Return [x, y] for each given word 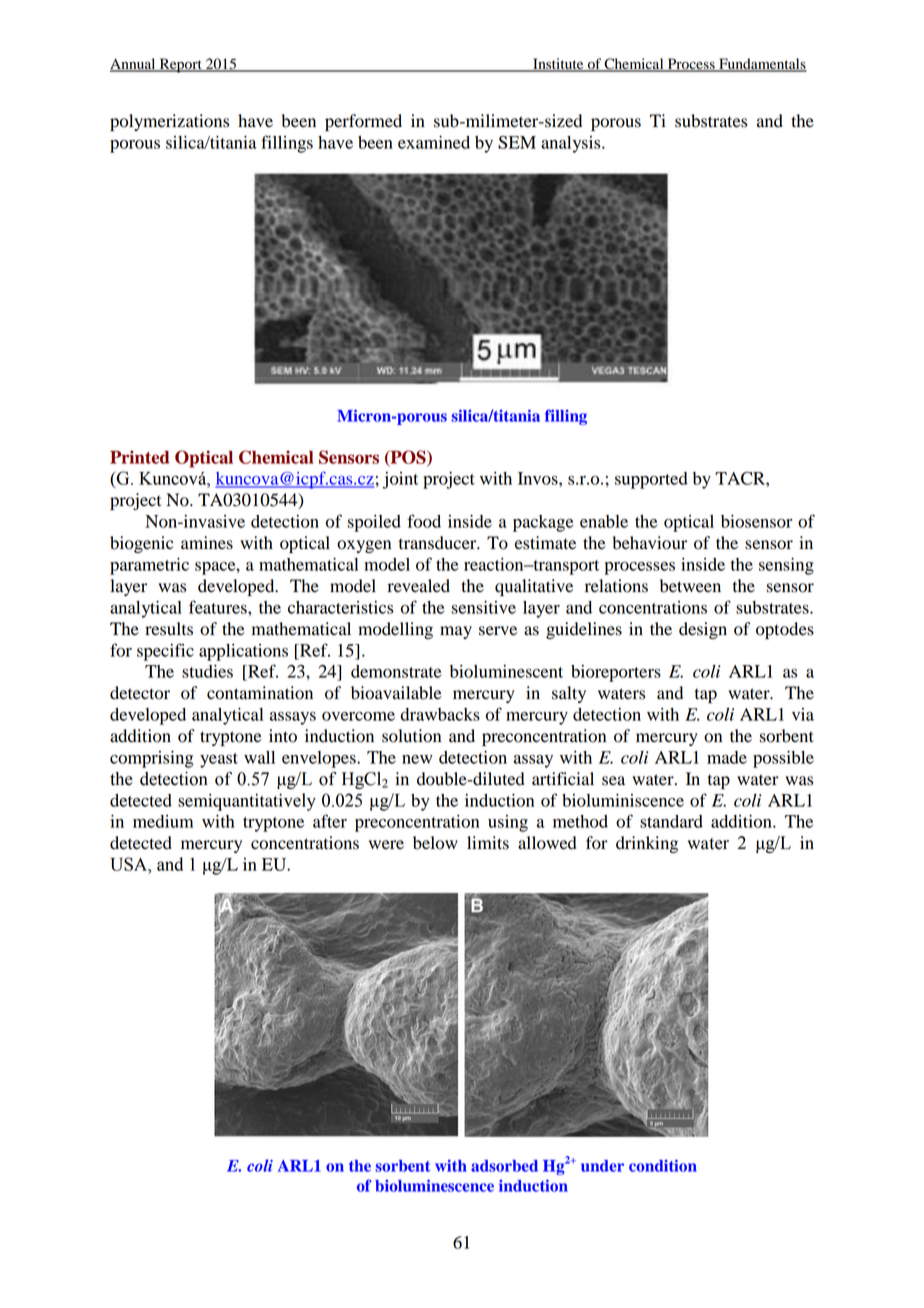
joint [400, 480]
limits [488, 843]
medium [163, 821]
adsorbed [504, 1166]
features [219, 607]
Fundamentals [762, 65]
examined [434, 142]
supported [651, 480]
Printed [139, 457]
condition [663, 1165]
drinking [647, 844]
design [703, 630]
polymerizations [169, 122]
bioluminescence [434, 1185]
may [456, 632]
